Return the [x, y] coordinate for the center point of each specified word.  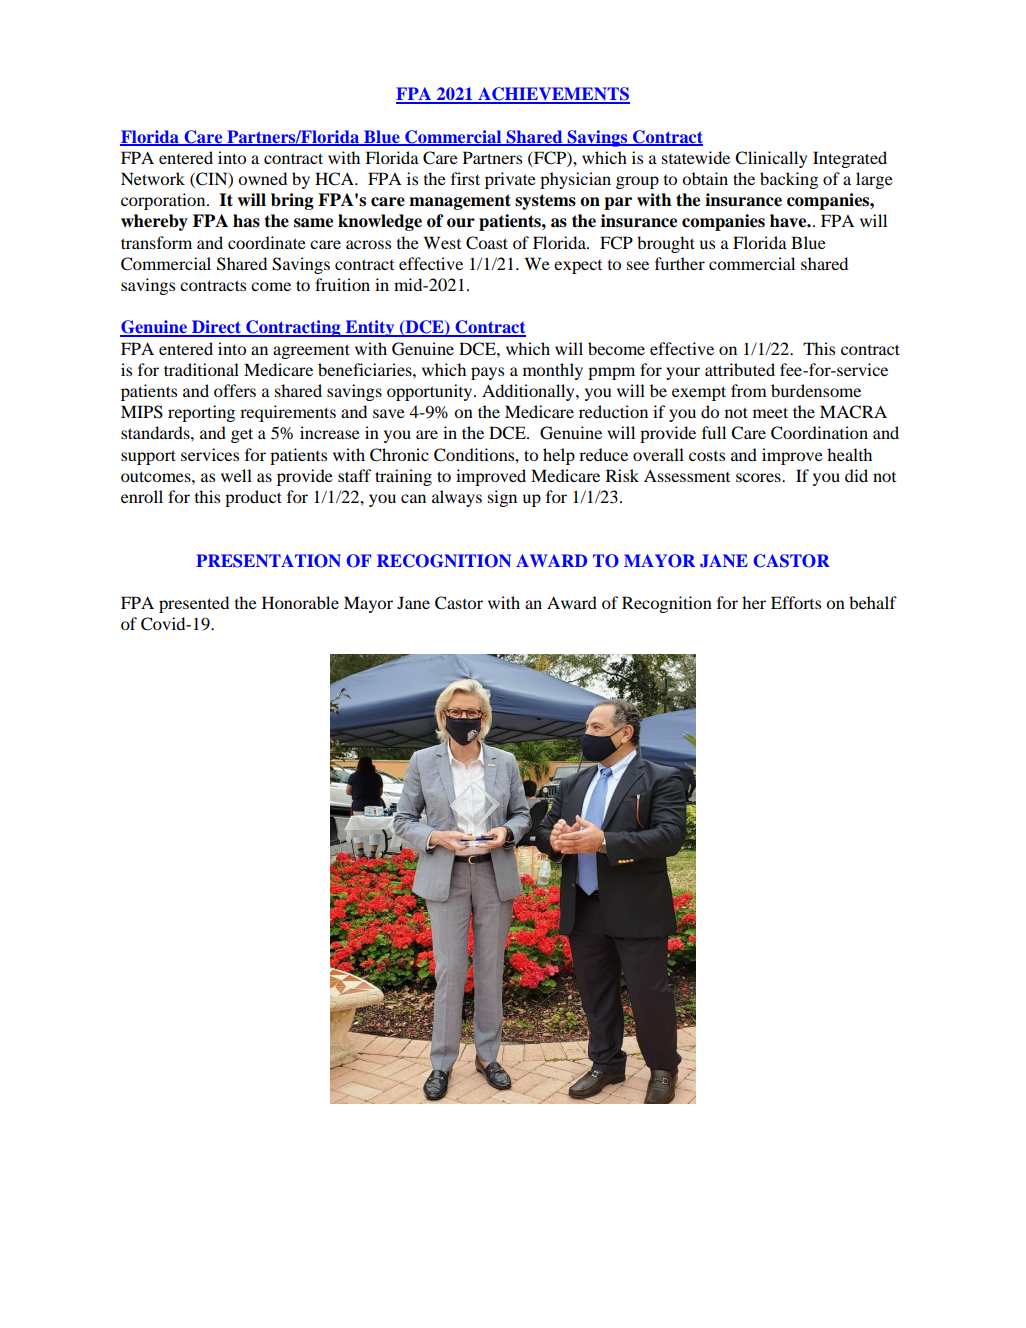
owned [262, 178]
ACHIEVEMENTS [553, 95]
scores [759, 477]
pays [487, 373]
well [236, 475]
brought [666, 244]
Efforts [796, 602]
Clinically [771, 159]
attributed [740, 369]
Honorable [300, 602]
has [246, 221]
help [559, 456]
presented [194, 604]
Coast [487, 243]
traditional [201, 369]
